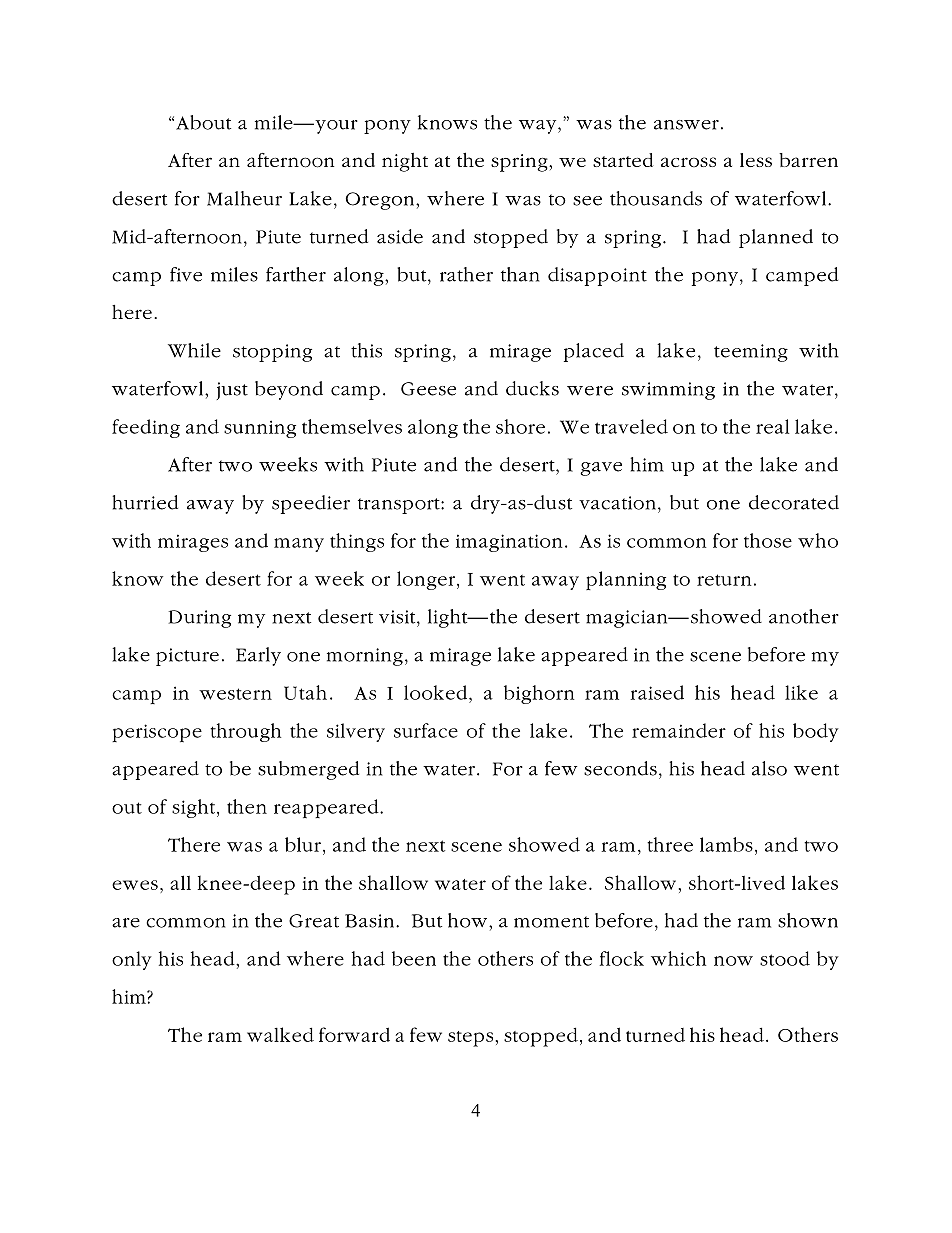 The width and height of the screenshot is (952, 1233). Describe the element at coordinates (426, 730) in the screenshot. I see `surface` at that location.
